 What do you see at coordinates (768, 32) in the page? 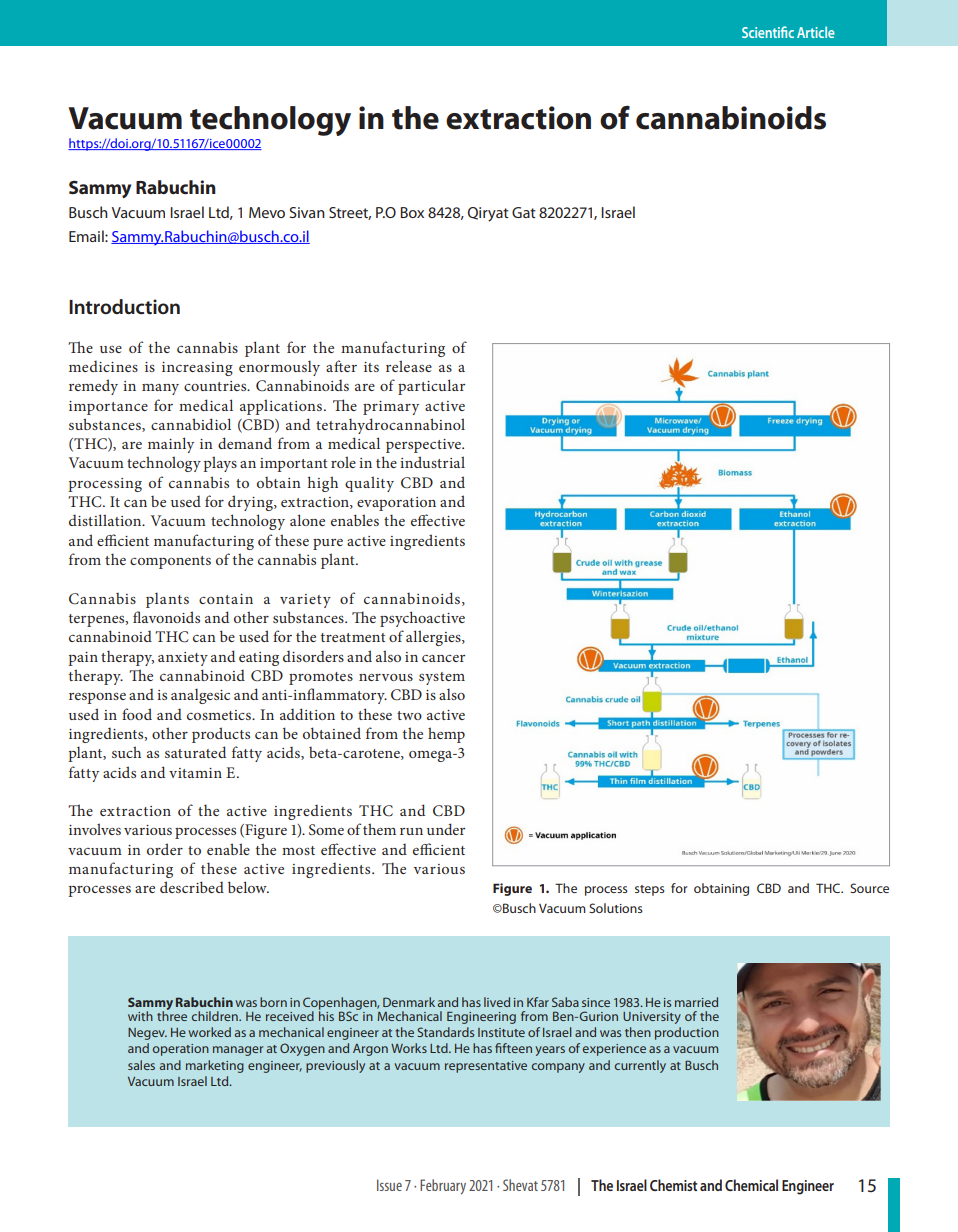
I see `Scientific` at bounding box center [768, 32].
